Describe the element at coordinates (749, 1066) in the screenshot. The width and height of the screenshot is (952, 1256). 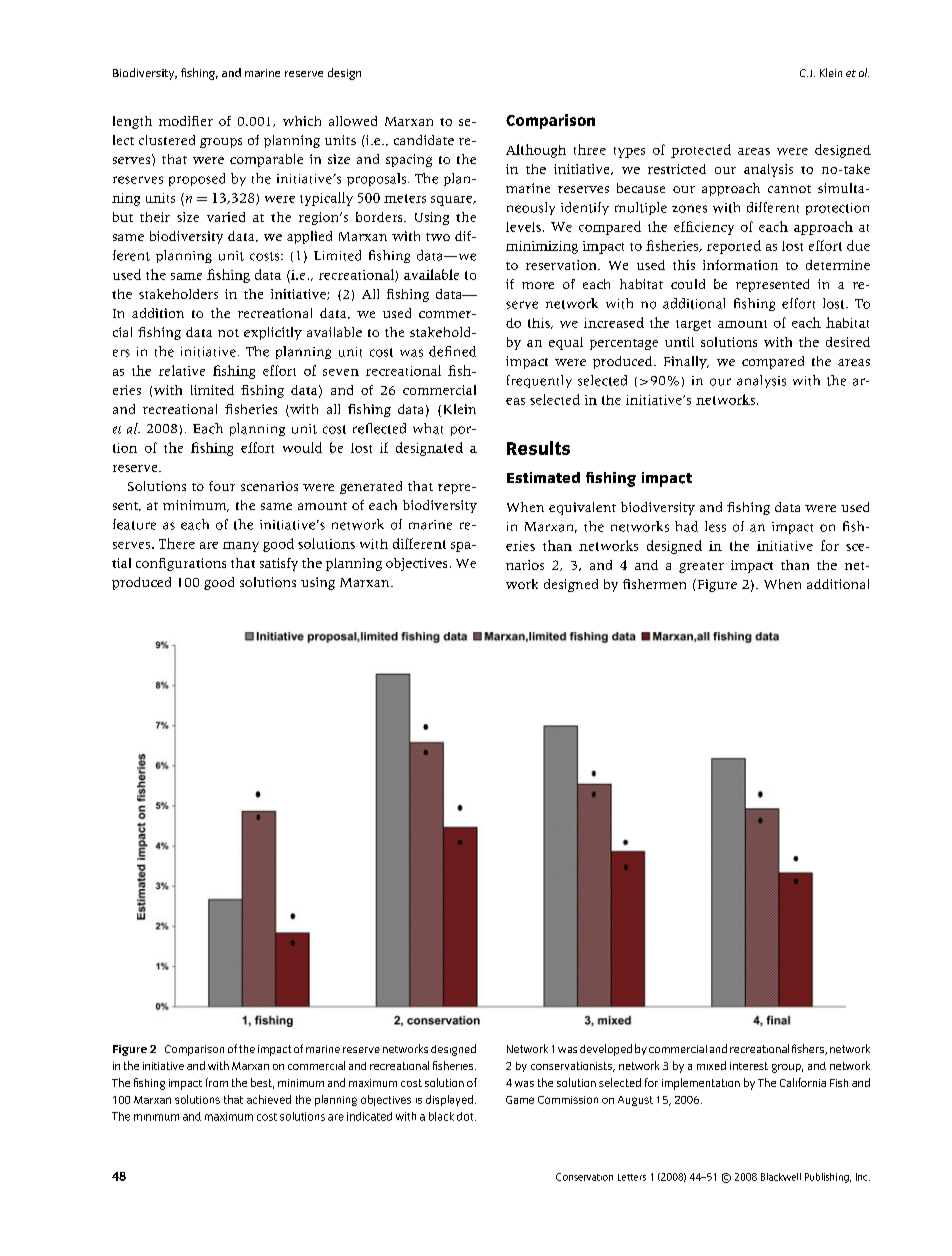
I see `interest` at that location.
